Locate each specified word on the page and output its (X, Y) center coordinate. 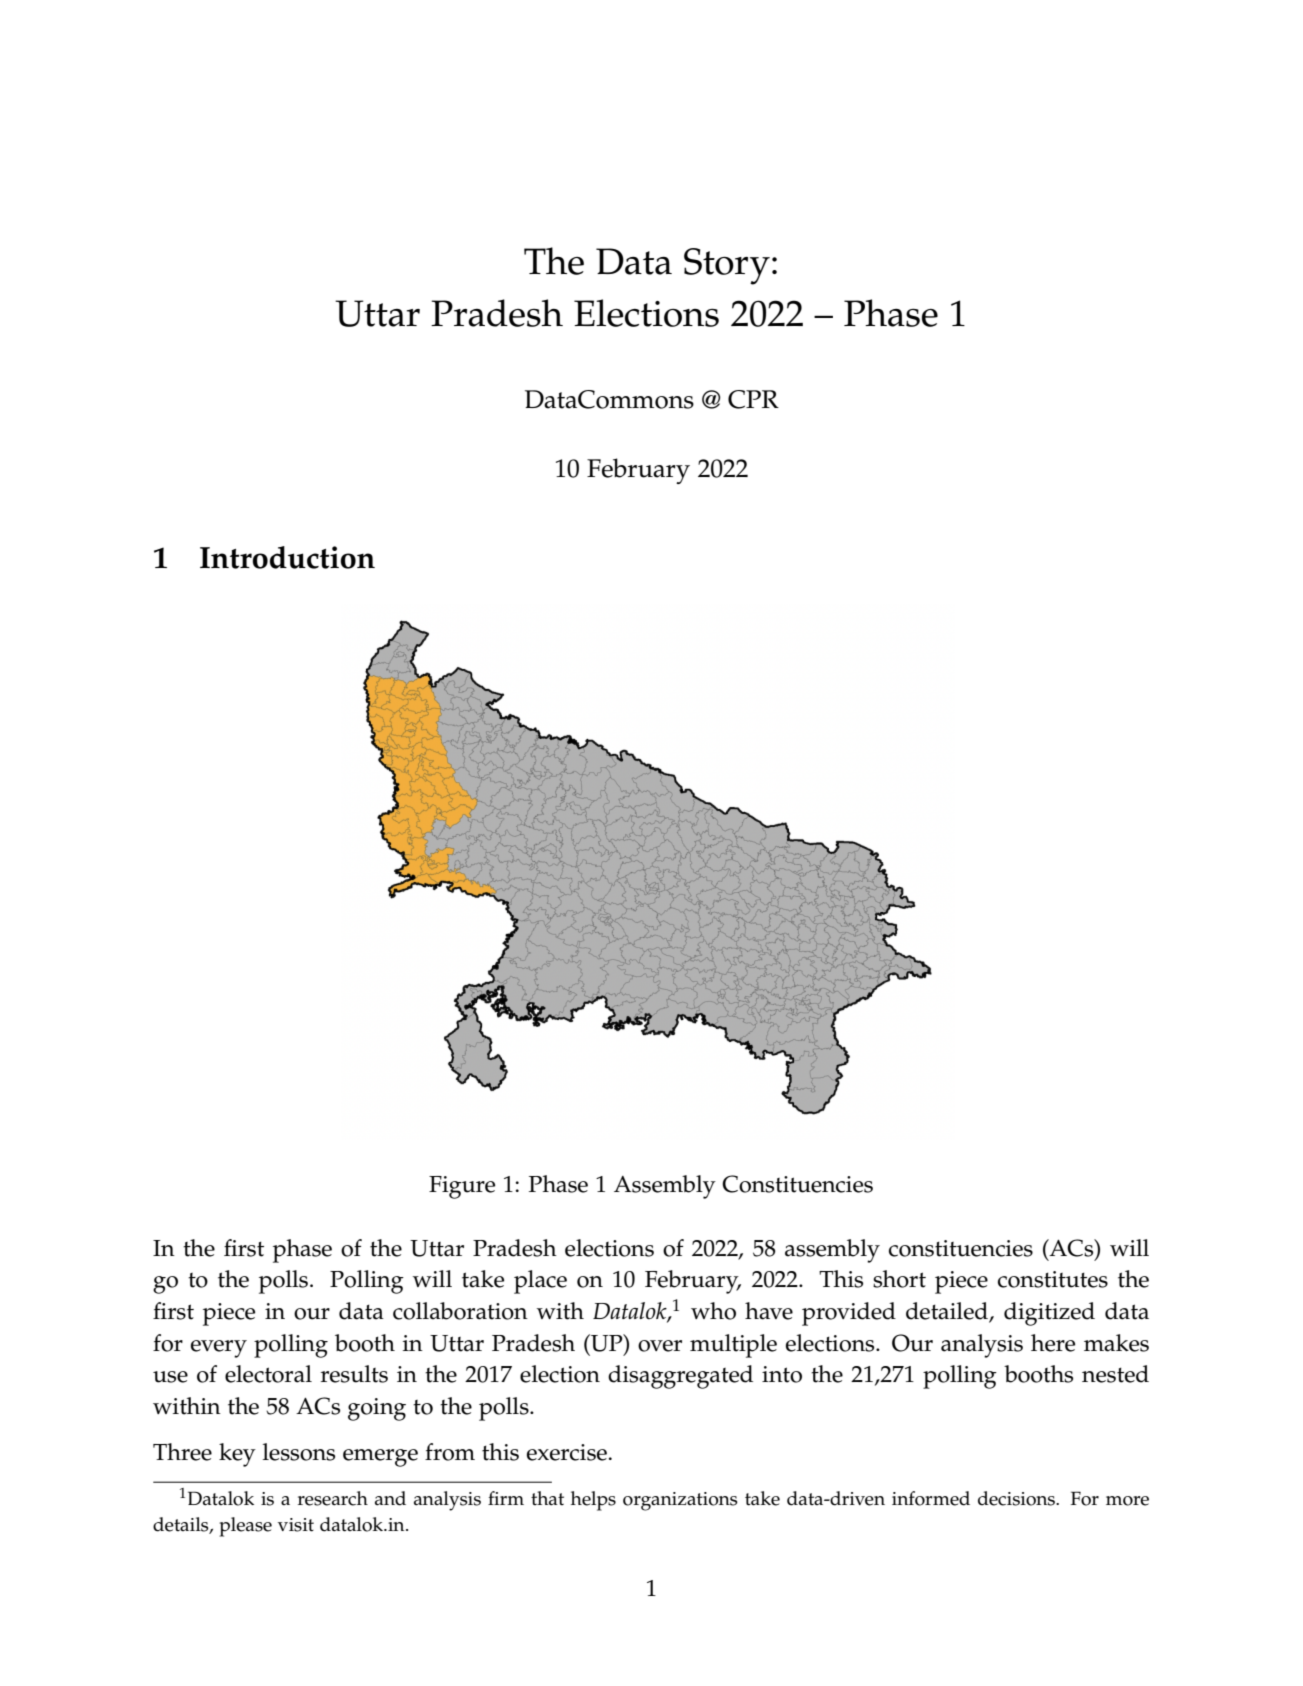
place (540, 1282)
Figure (462, 1187)
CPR (753, 399)
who (713, 1311)
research (333, 1498)
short (899, 1279)
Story (727, 266)
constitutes (1053, 1279)
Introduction (287, 557)
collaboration (460, 1311)
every (219, 1349)
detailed (948, 1312)
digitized (1049, 1314)
